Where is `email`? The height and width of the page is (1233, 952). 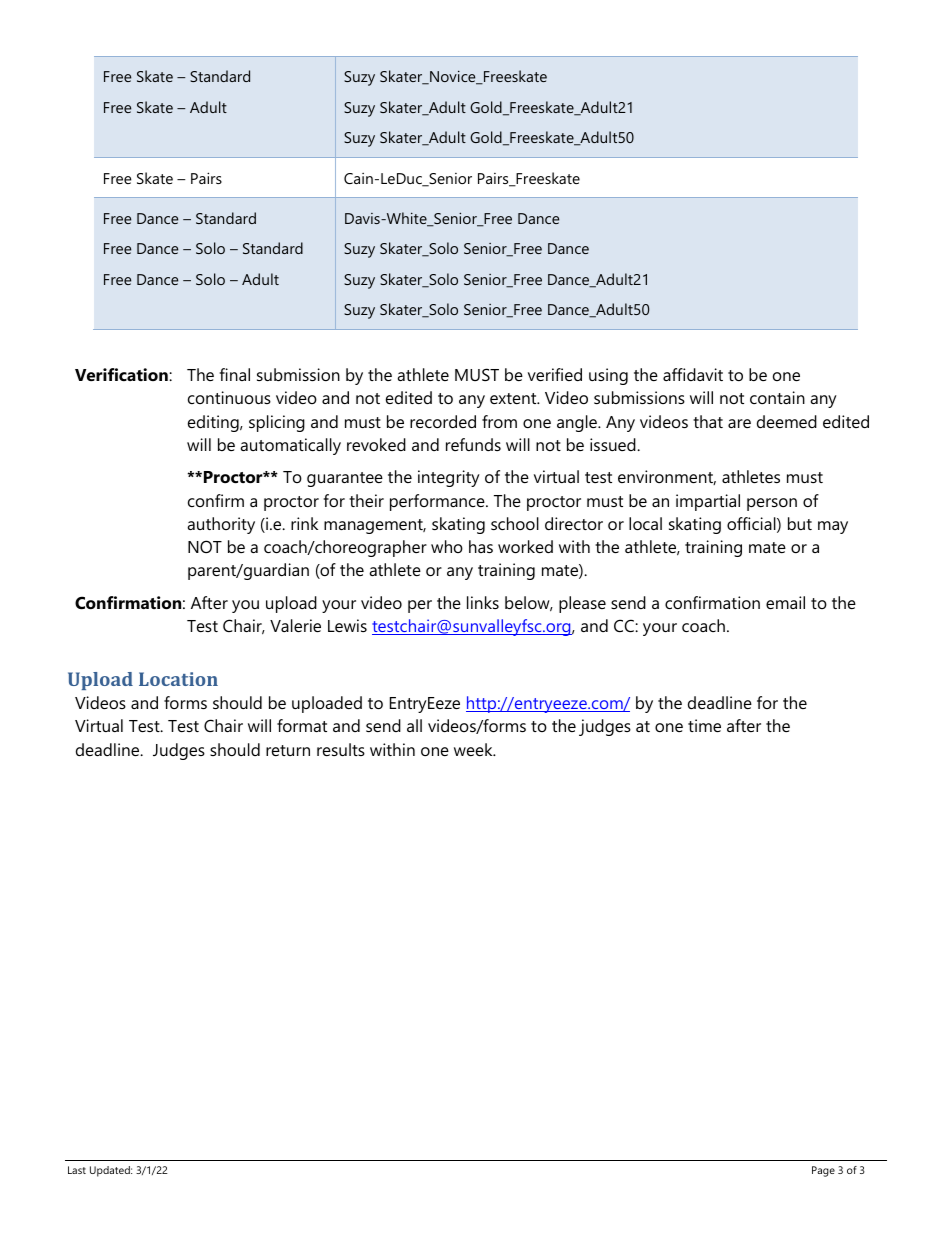 email is located at coordinates (785, 602).
